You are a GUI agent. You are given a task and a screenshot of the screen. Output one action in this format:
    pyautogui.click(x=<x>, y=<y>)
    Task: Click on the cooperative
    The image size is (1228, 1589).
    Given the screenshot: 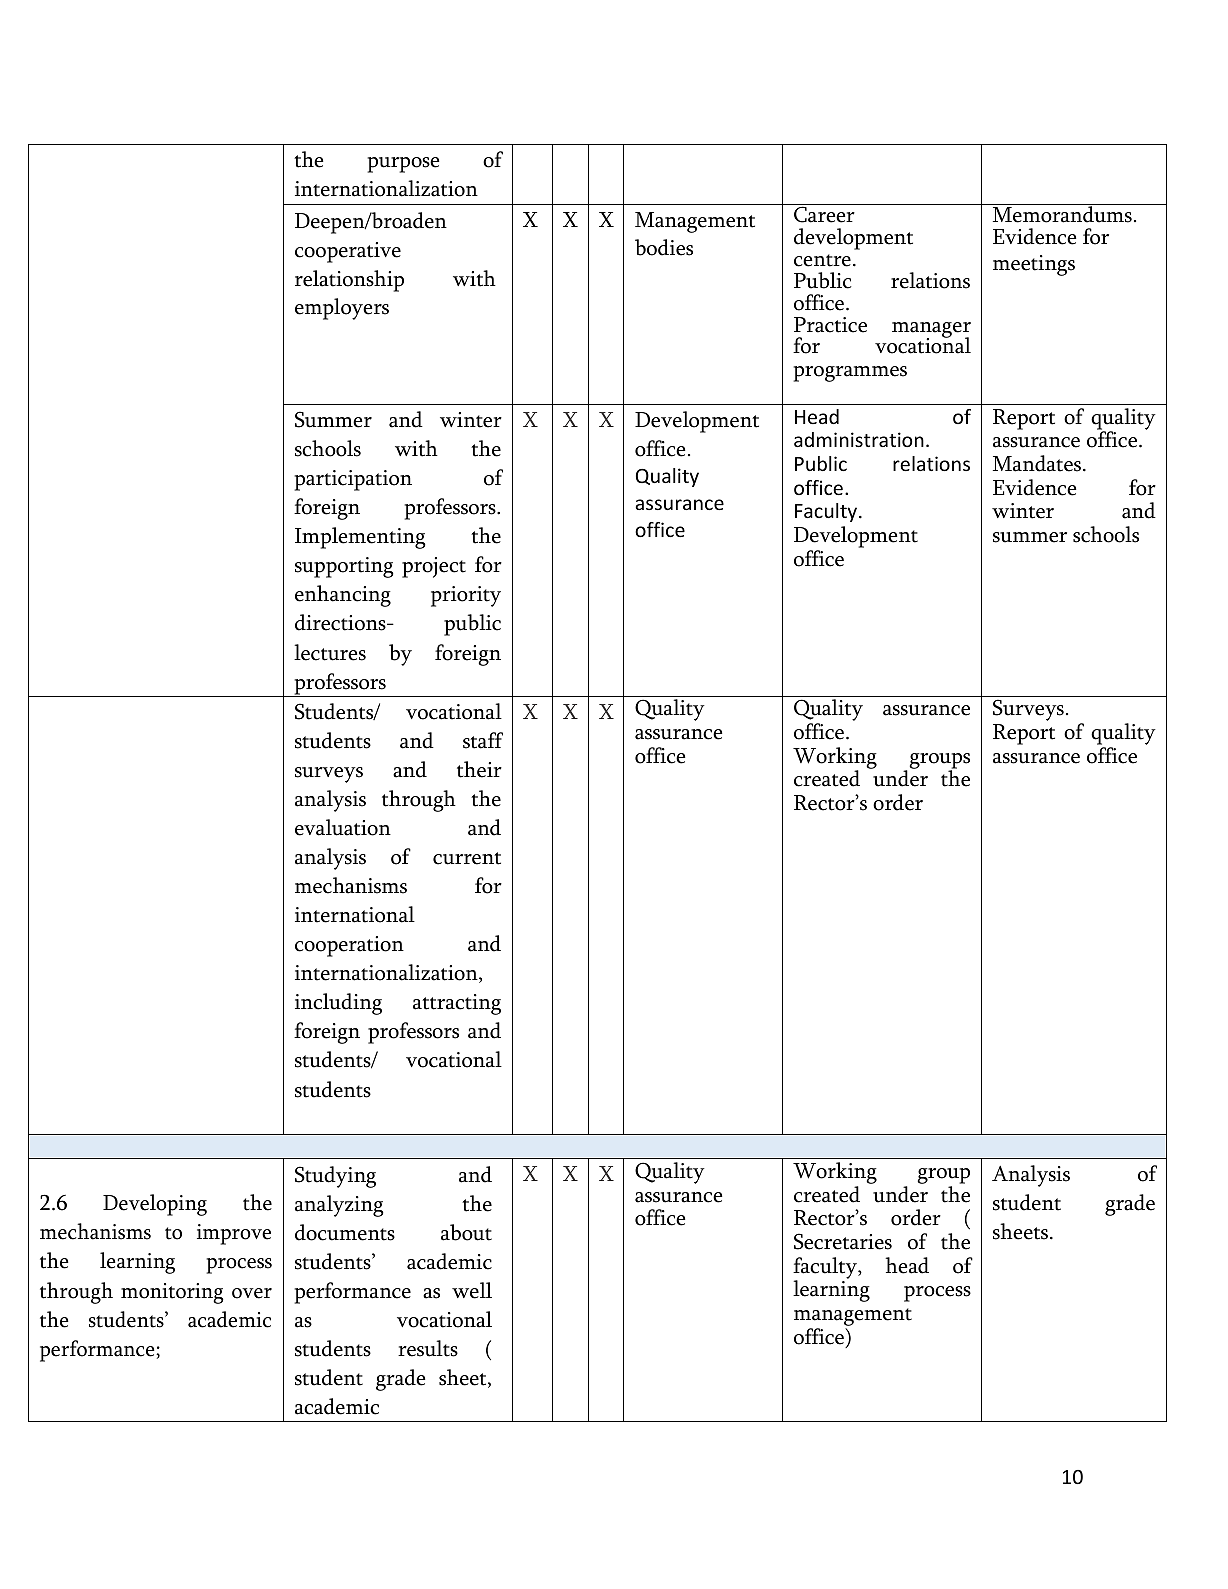 What is the action you would take?
    pyautogui.click(x=348, y=252)
